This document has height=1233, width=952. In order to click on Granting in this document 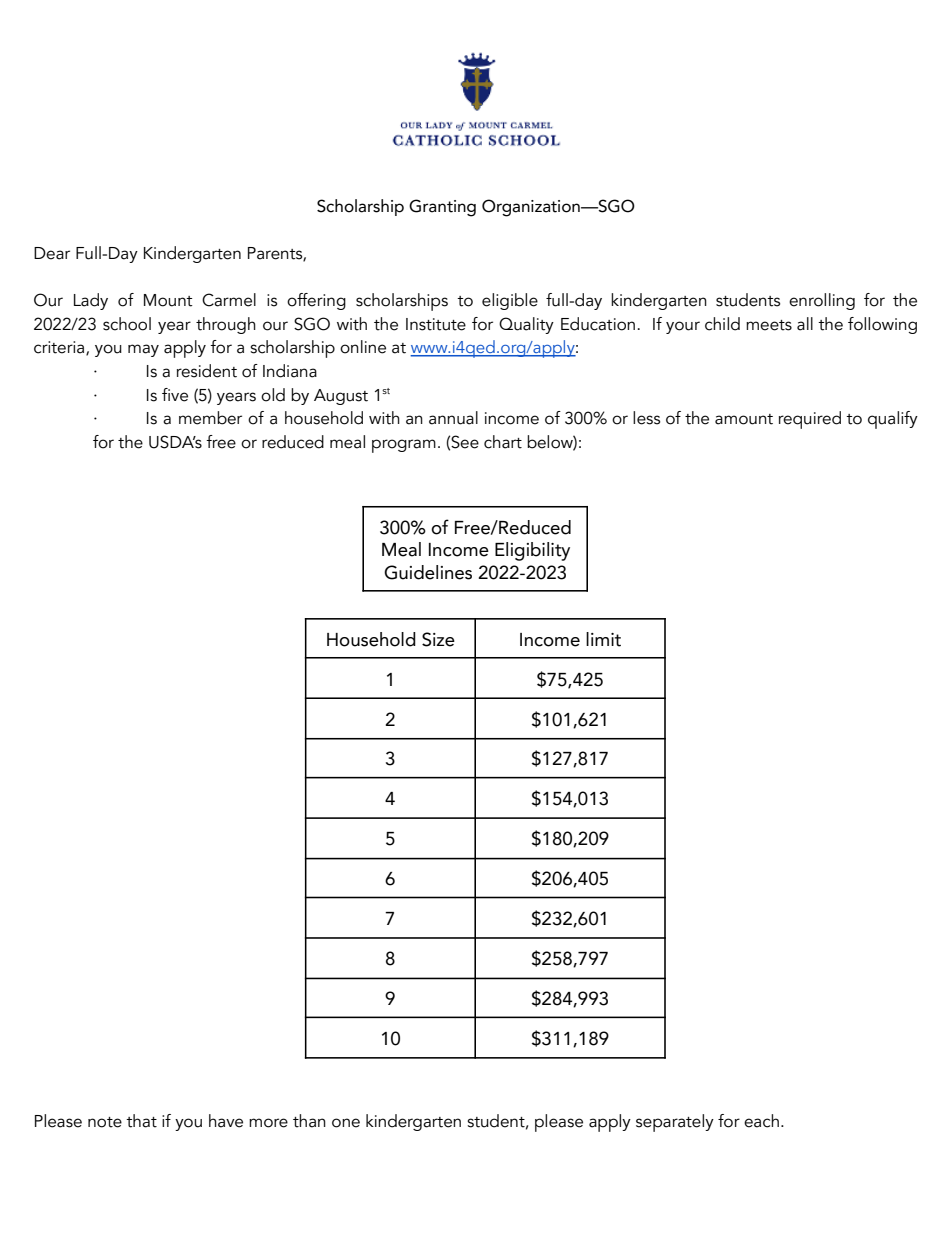, I will do `click(442, 208)`.
